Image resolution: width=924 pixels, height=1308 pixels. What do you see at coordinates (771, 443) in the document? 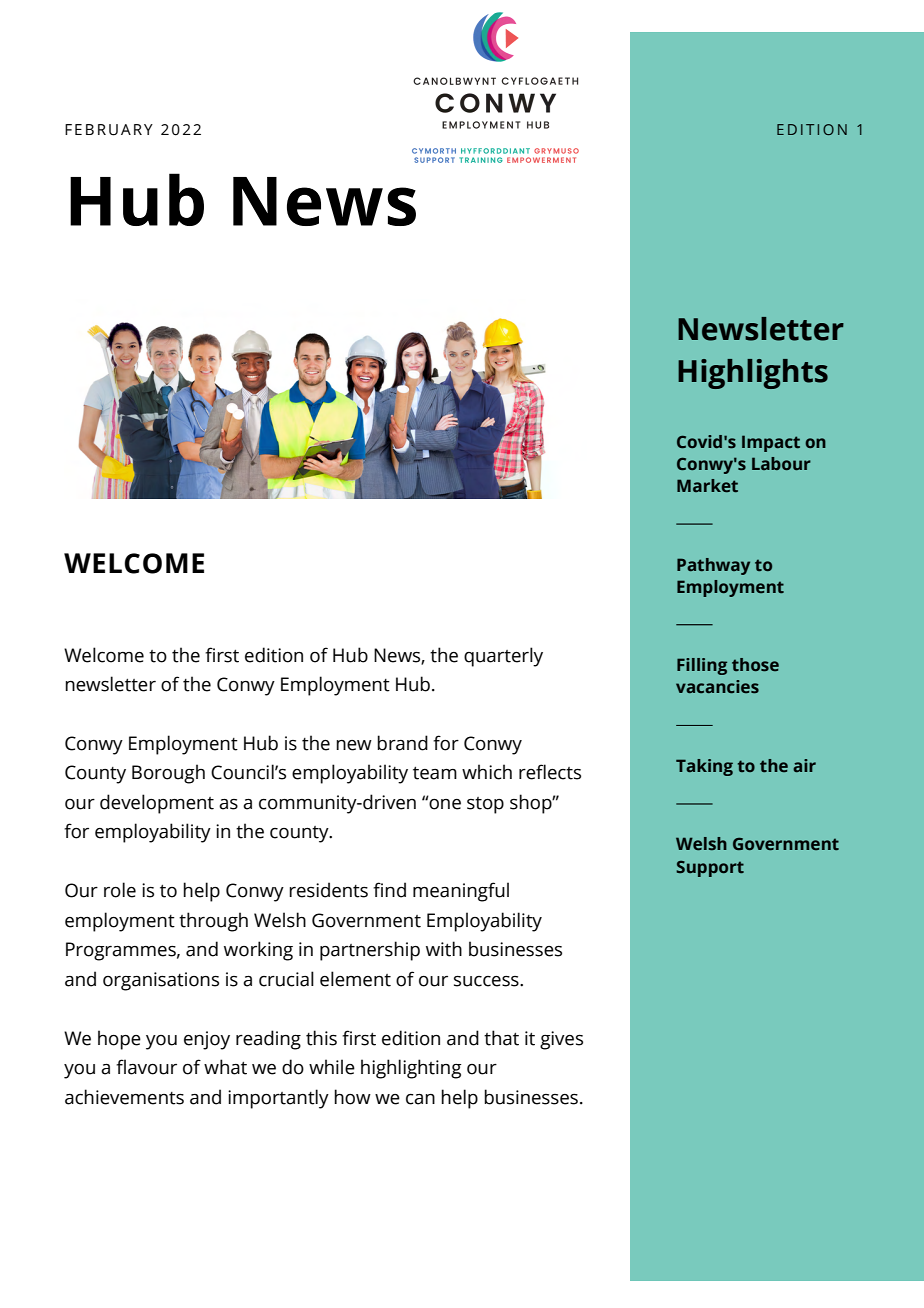
I see `Impact` at bounding box center [771, 443].
